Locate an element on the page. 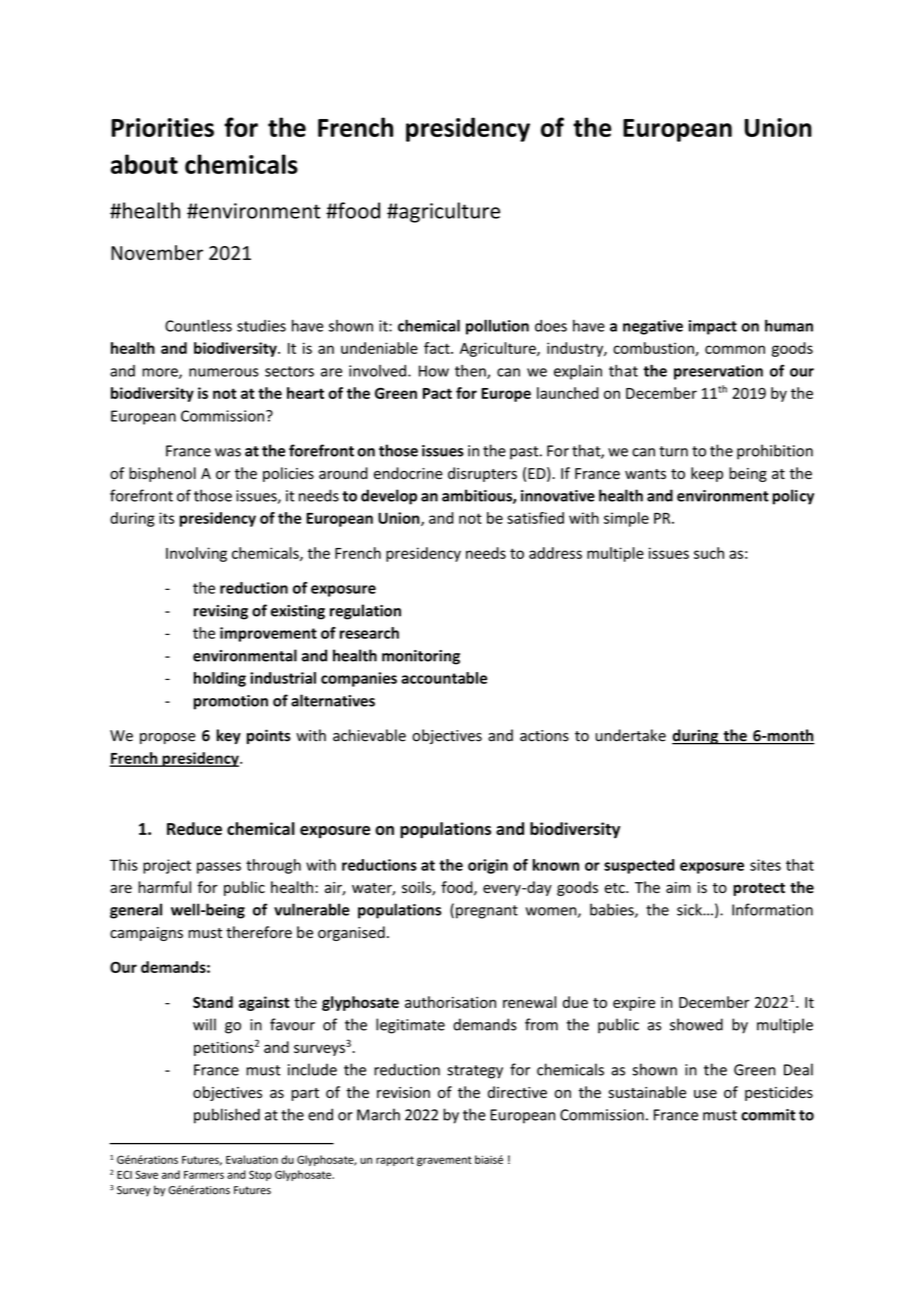 This page has width=924, height=1307. numerous is located at coordinates (224, 372).
